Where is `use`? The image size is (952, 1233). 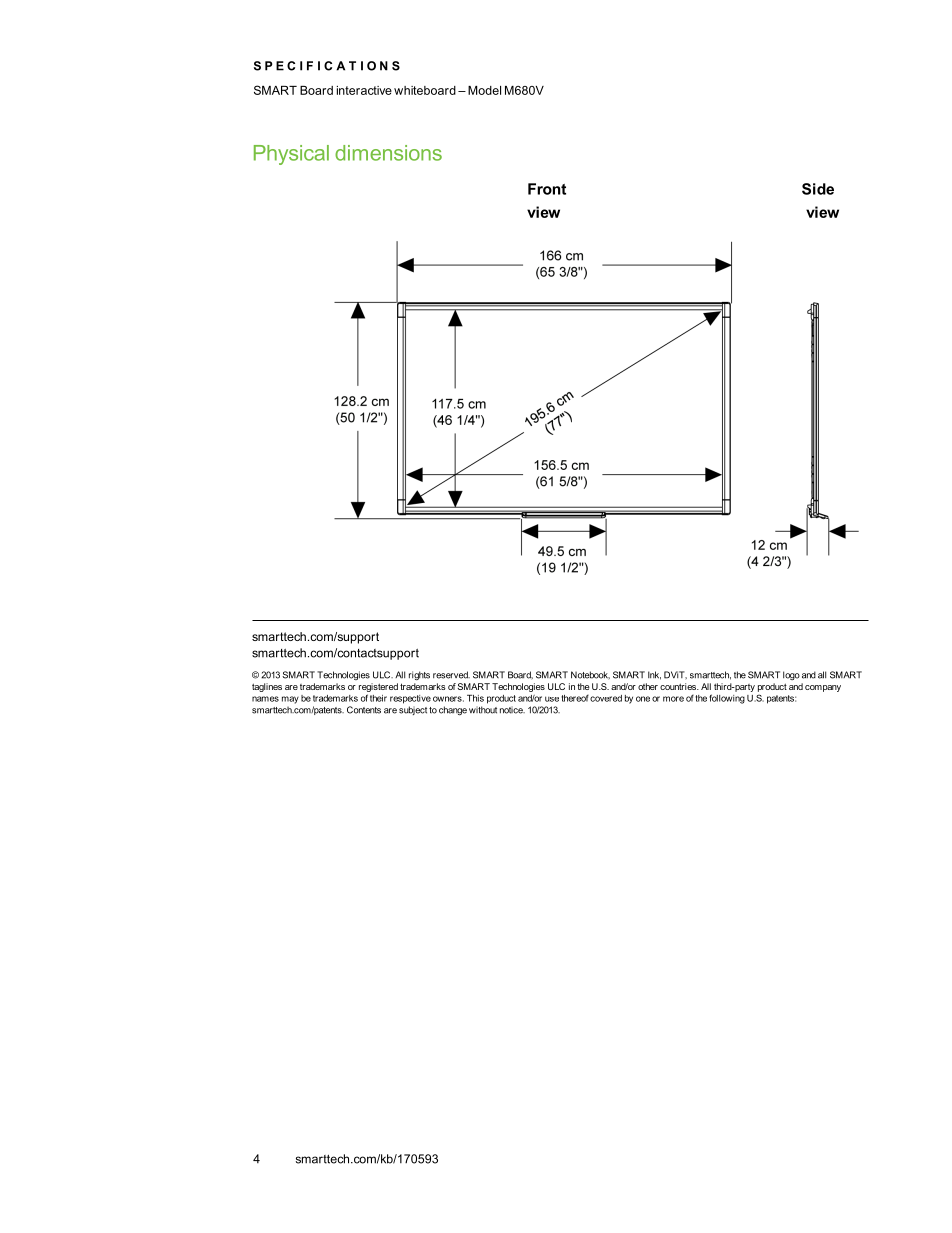
use is located at coordinates (552, 699).
